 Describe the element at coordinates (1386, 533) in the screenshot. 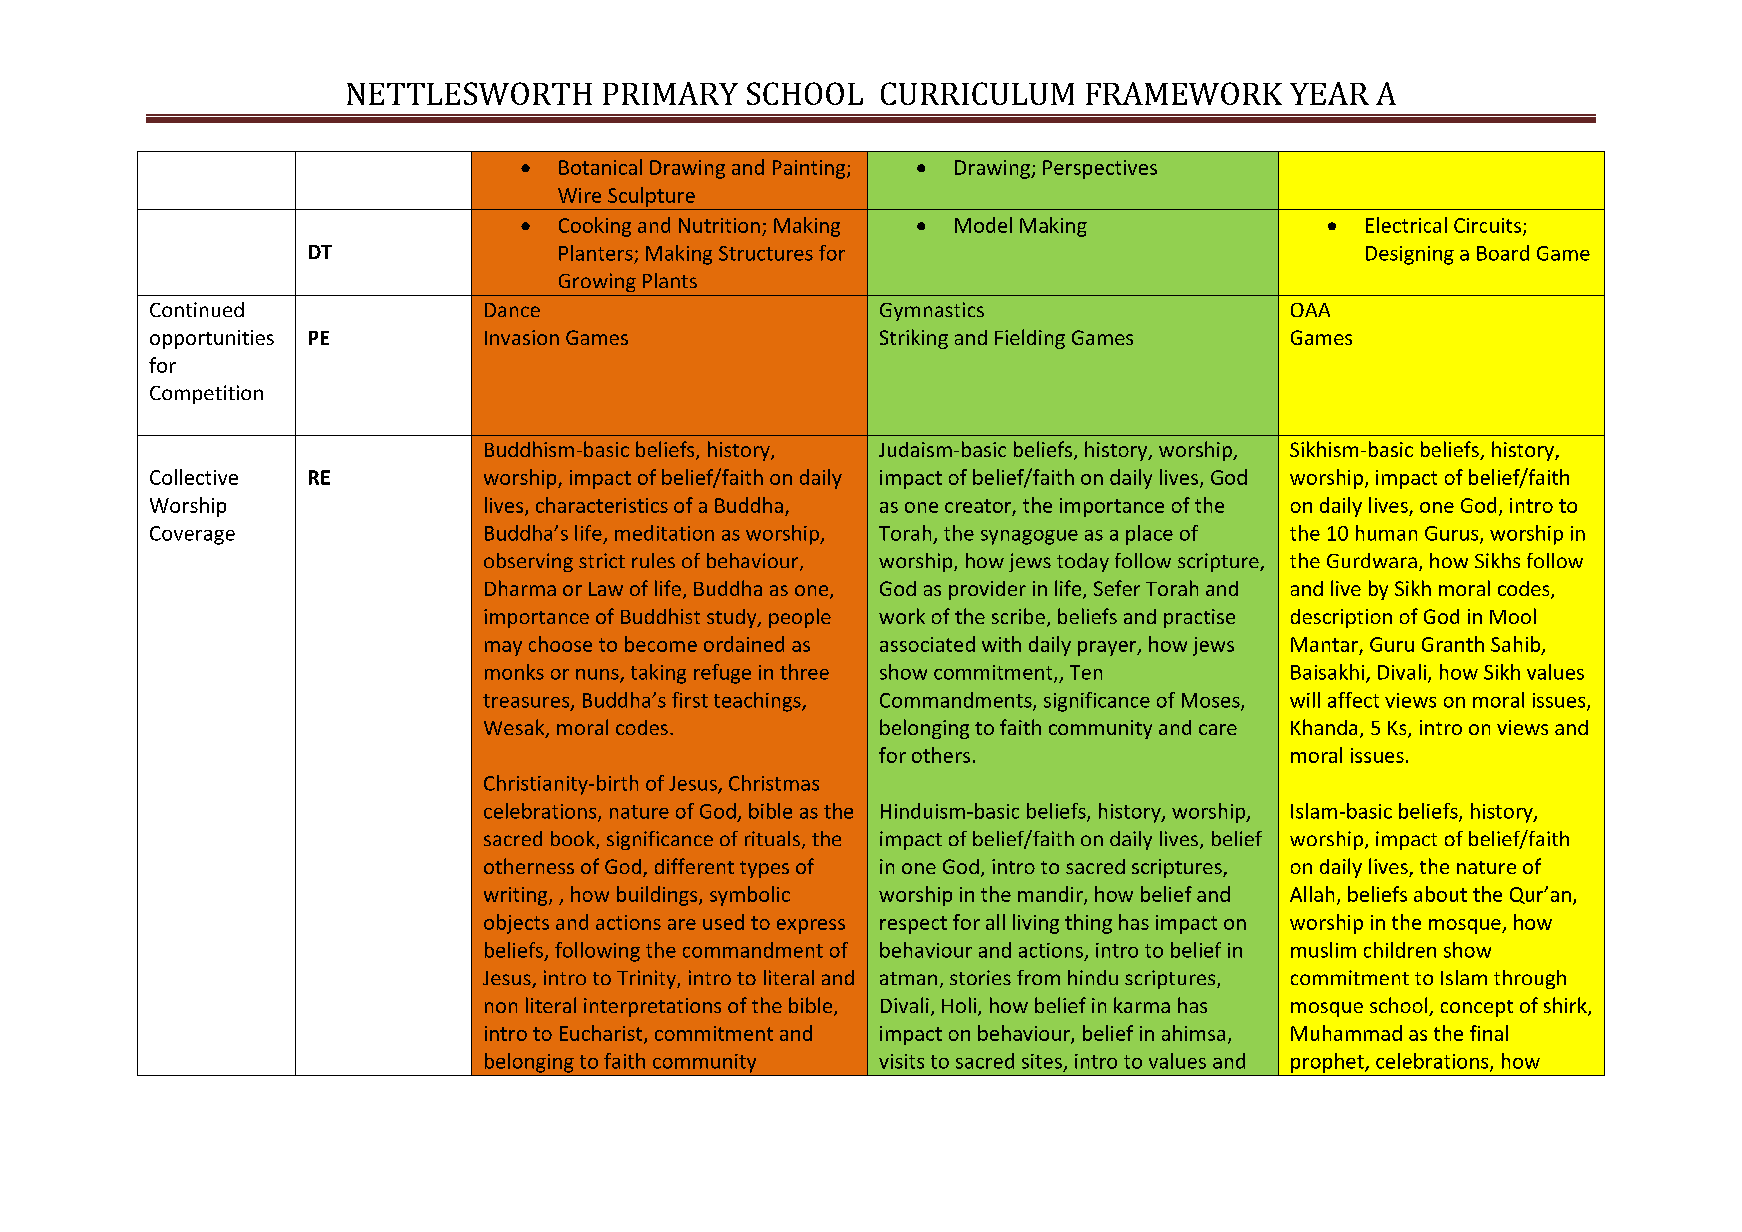

I see `human` at that location.
